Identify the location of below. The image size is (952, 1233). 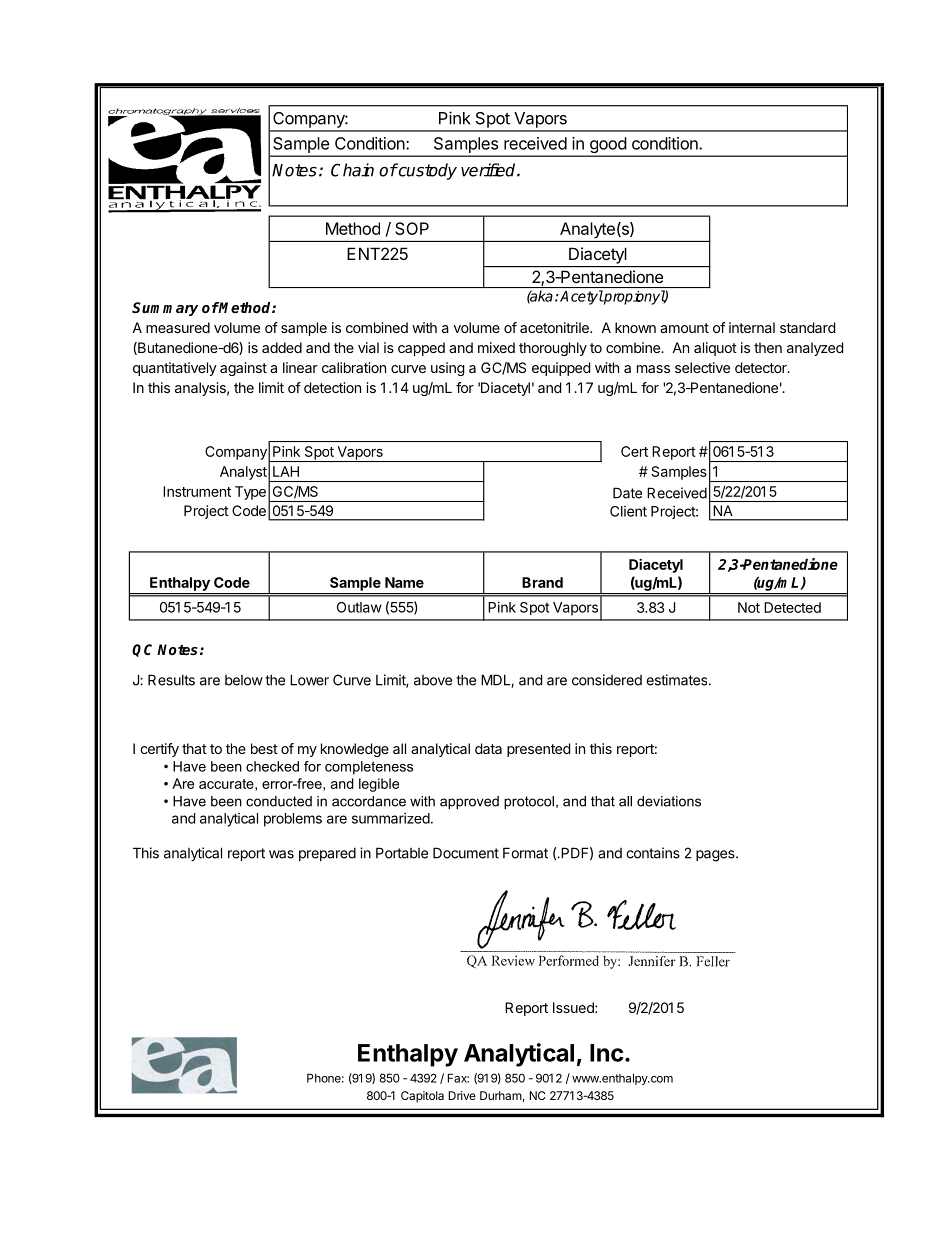
(244, 680).
